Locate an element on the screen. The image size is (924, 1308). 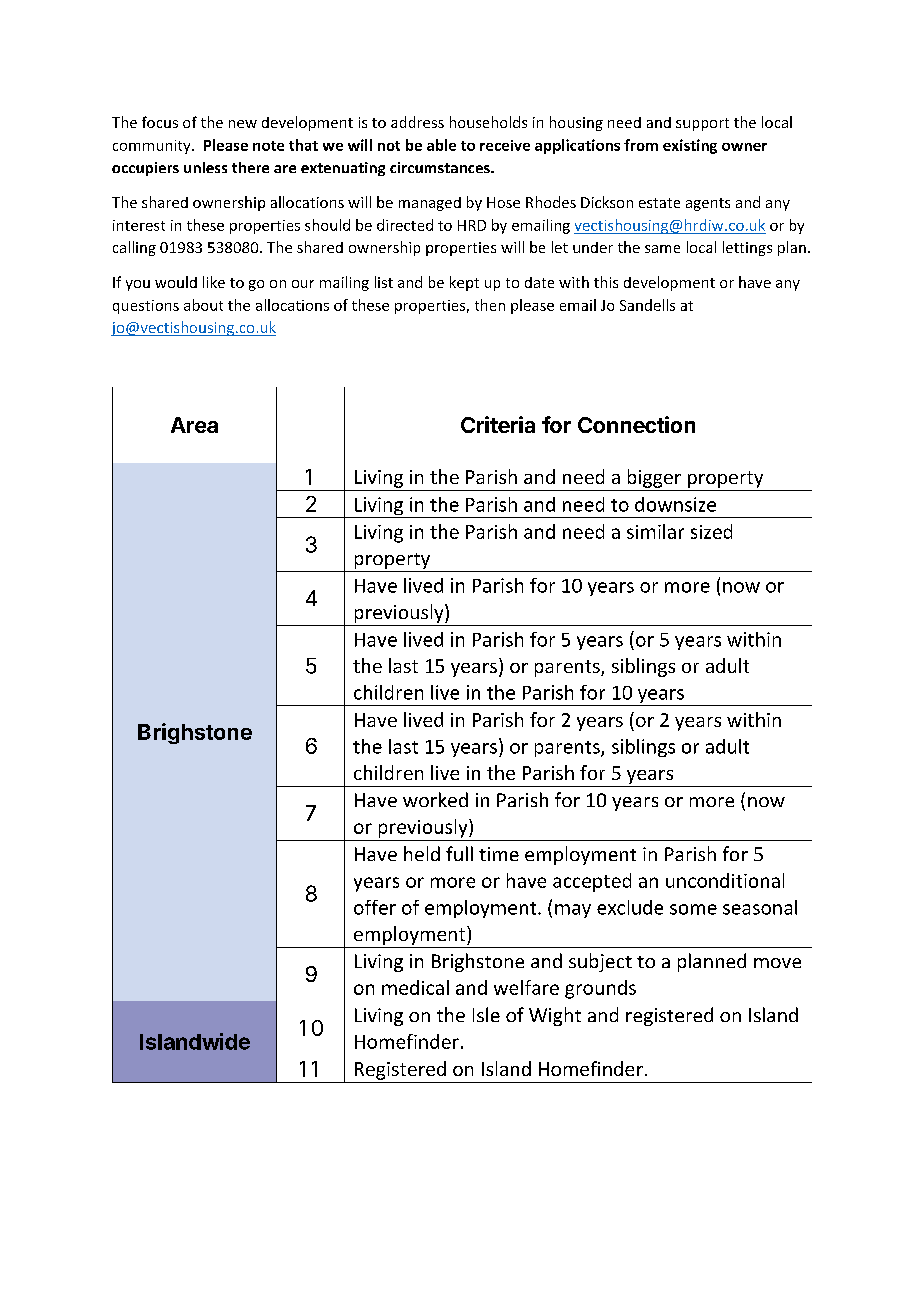
same is located at coordinates (662, 249).
